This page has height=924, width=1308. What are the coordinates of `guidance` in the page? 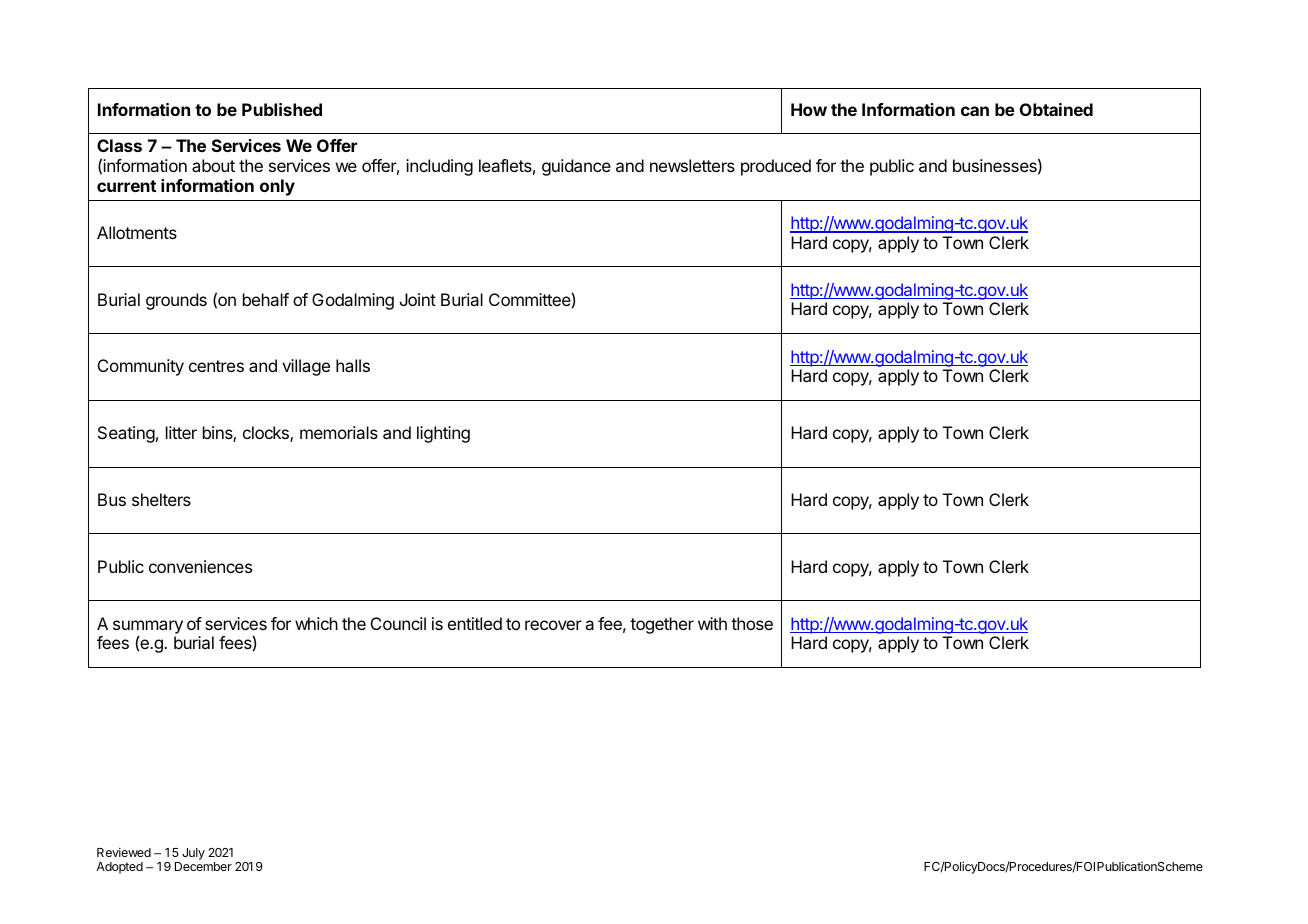 It's located at (576, 167).
